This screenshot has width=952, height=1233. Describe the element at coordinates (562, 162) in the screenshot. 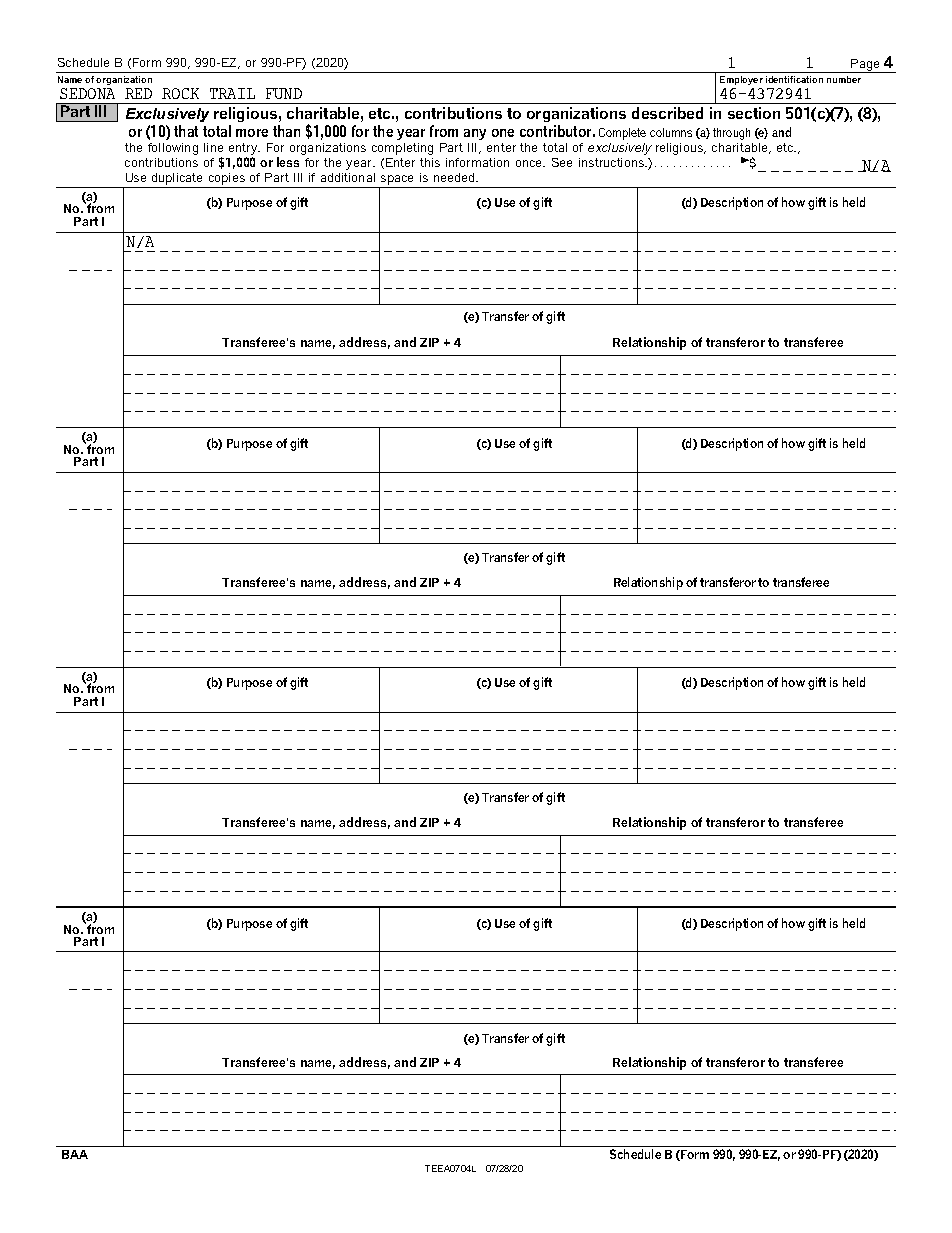

I see `See` at that location.
